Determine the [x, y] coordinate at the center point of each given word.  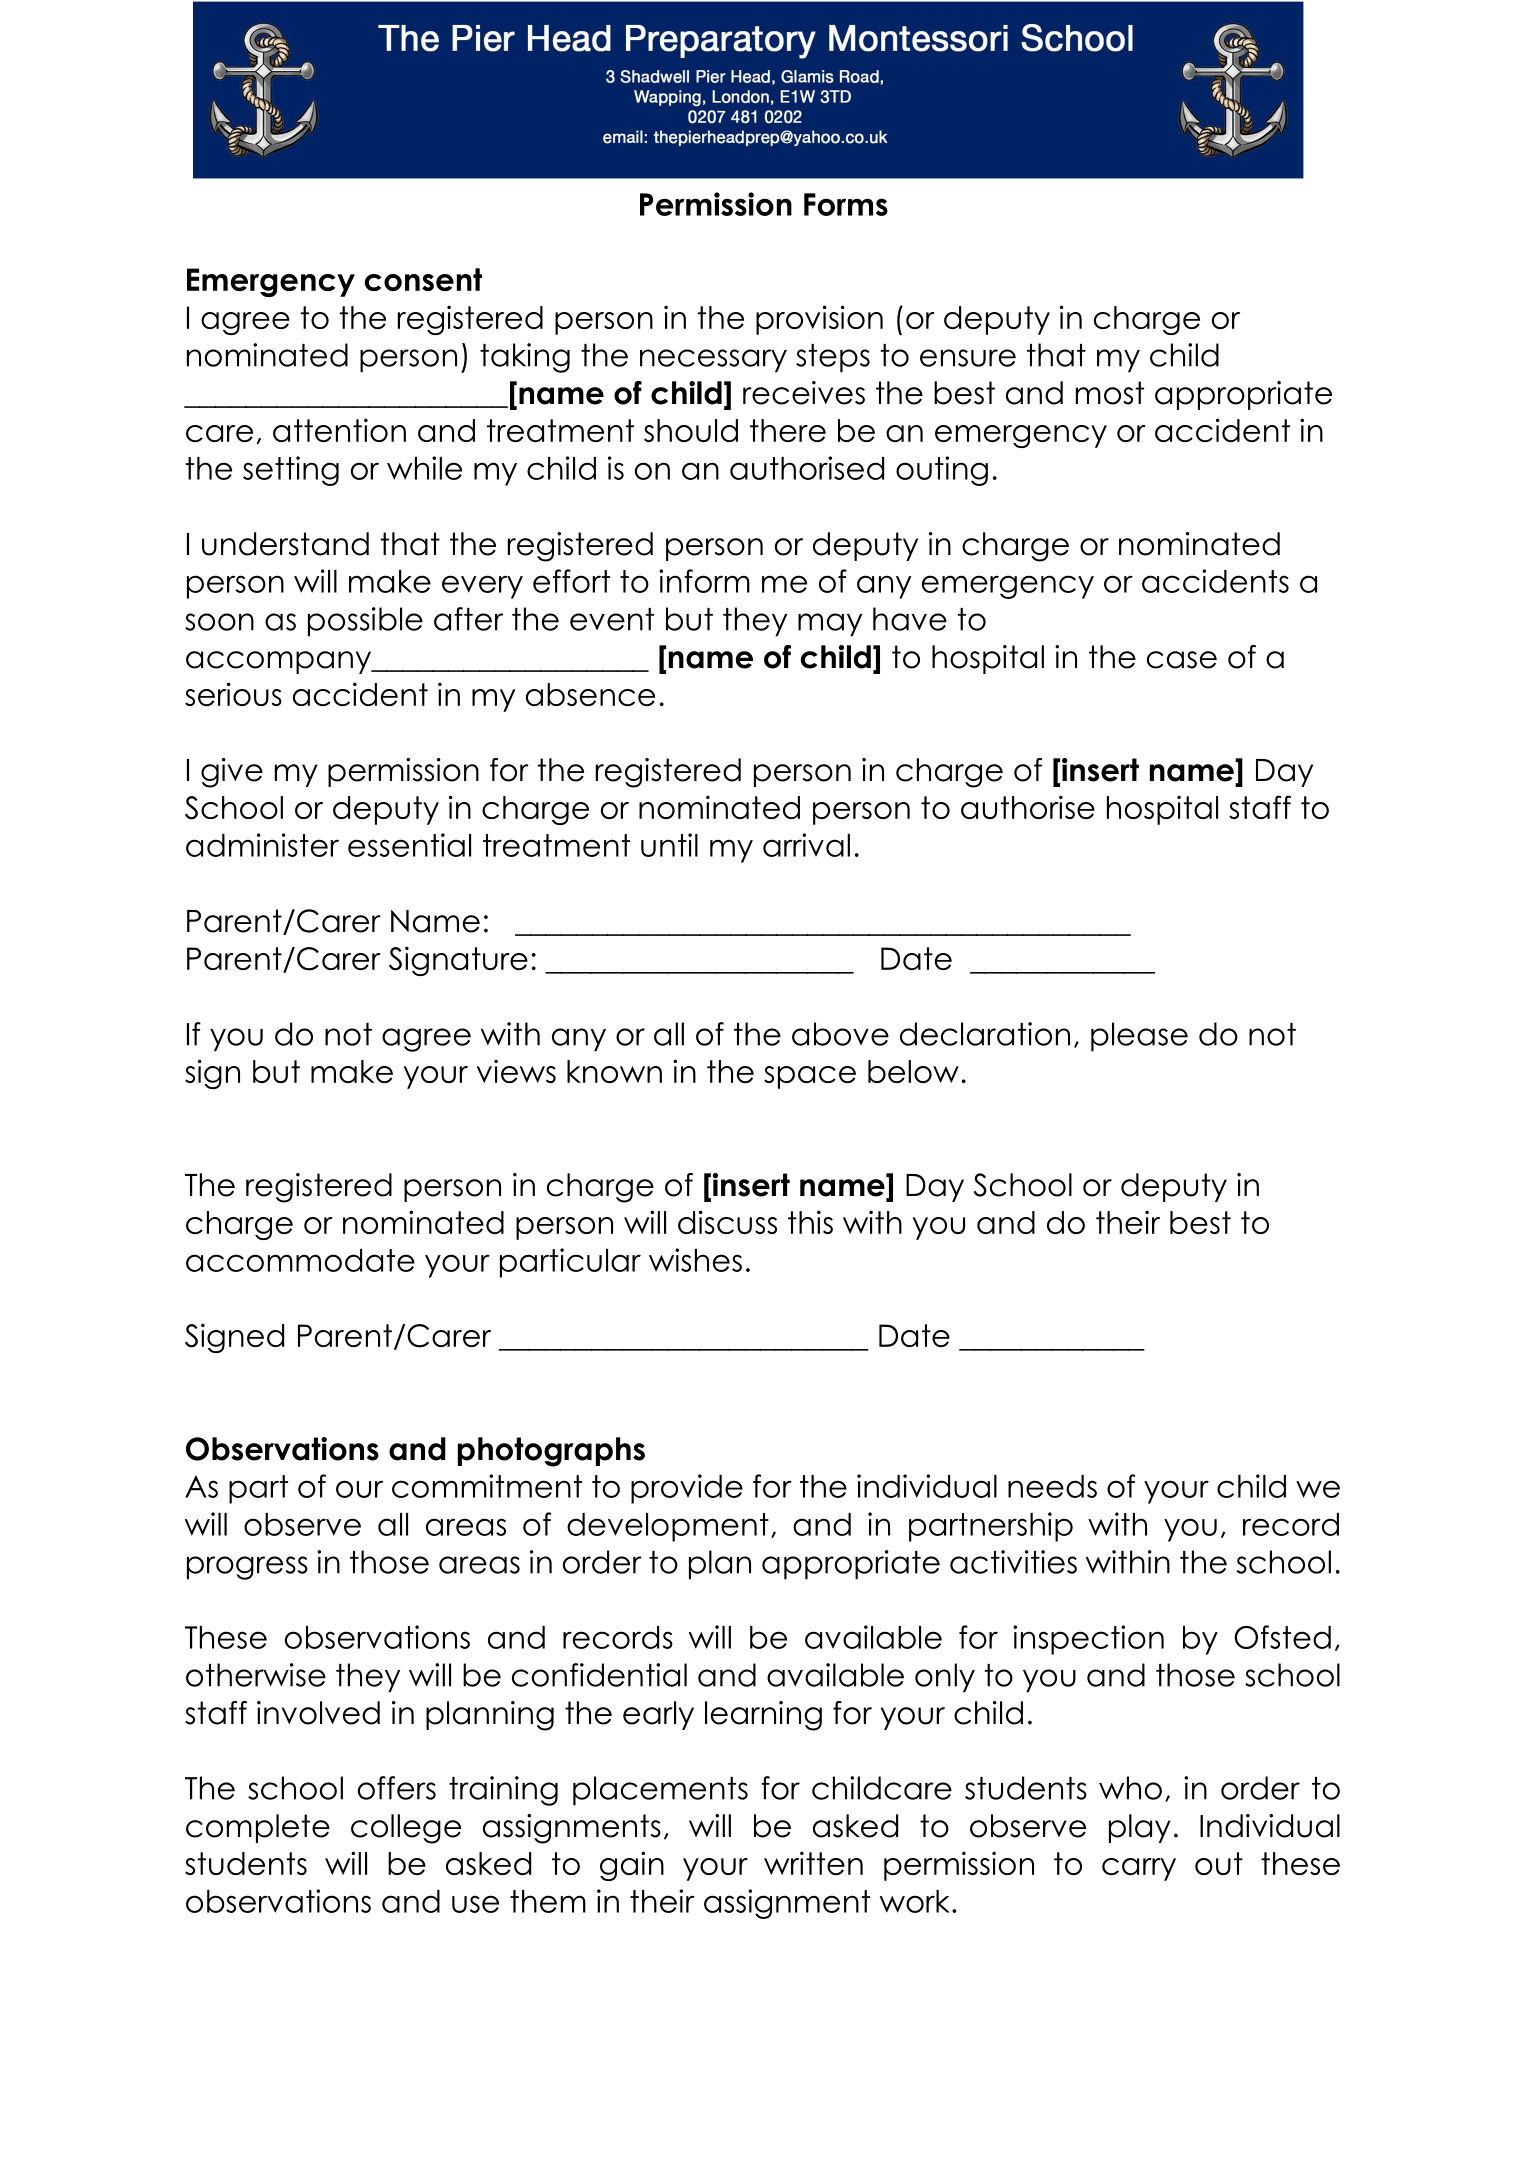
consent [423, 279]
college [406, 1829]
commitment [487, 1486]
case [1182, 660]
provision [819, 320]
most [1110, 393]
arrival [806, 845]
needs [1052, 1486]
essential [409, 845]
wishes [695, 1260]
